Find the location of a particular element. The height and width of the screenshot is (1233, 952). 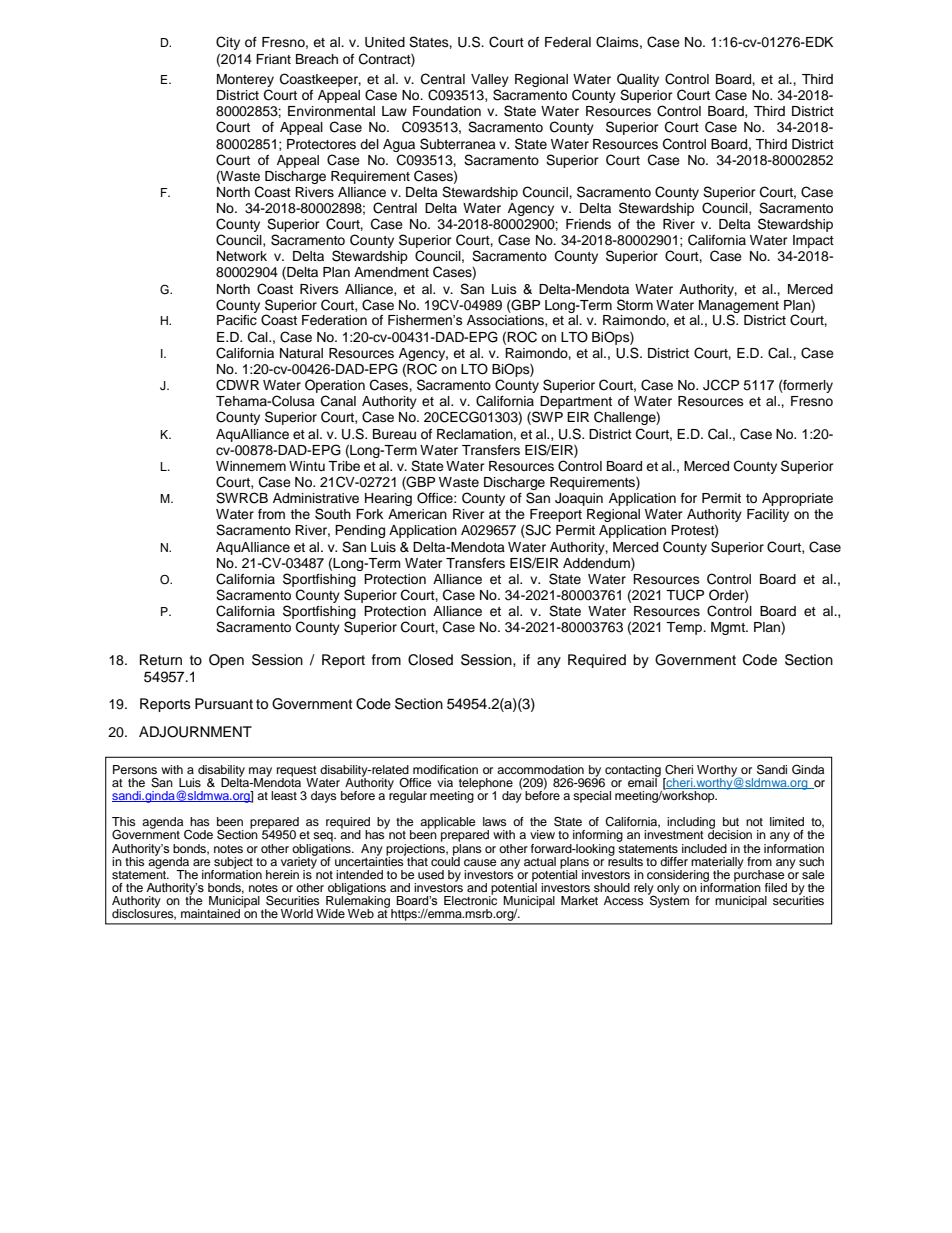

maintained is located at coordinates (210, 913).
